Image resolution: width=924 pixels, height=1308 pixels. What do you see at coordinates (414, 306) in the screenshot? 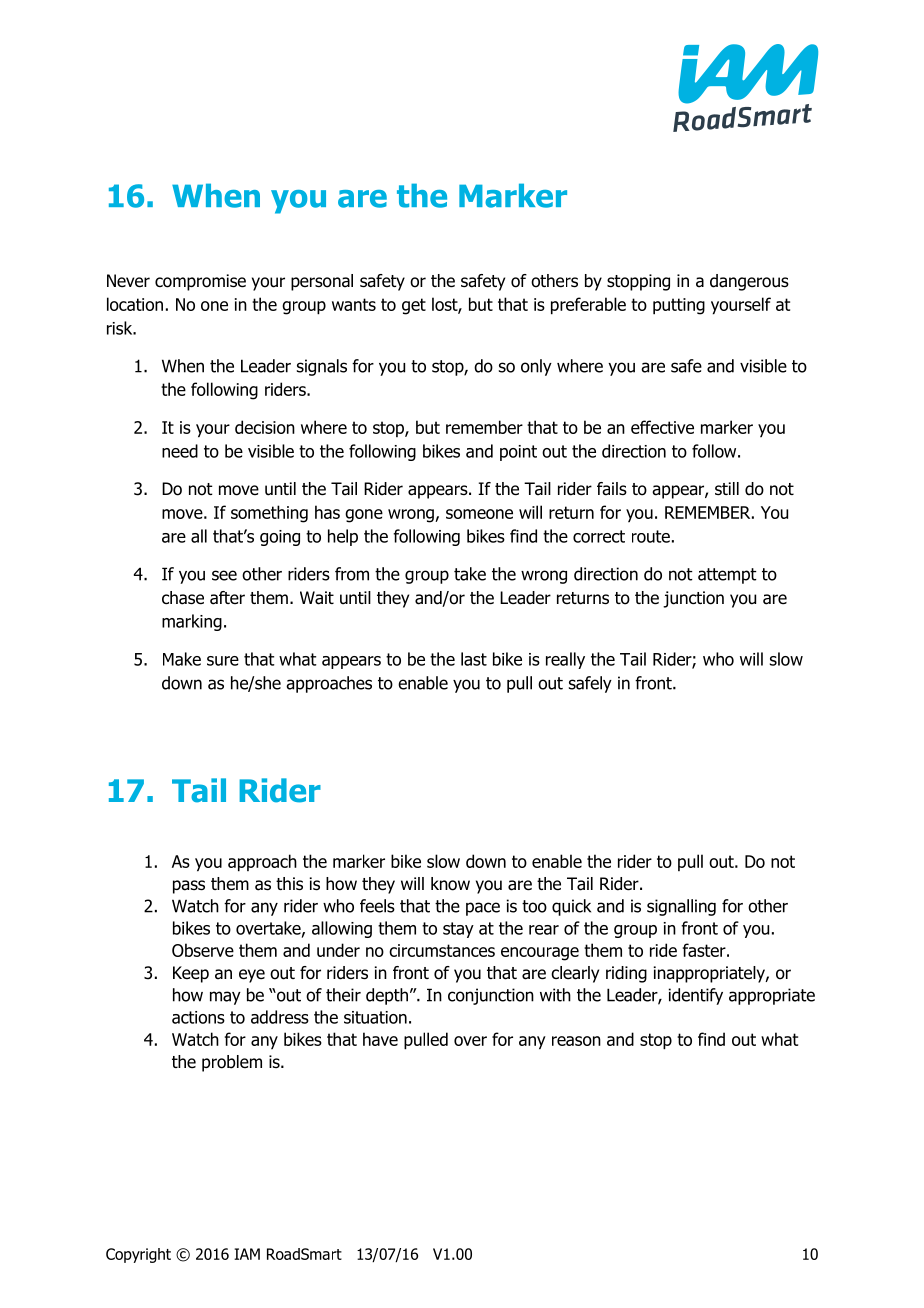
I see `get` at bounding box center [414, 306].
